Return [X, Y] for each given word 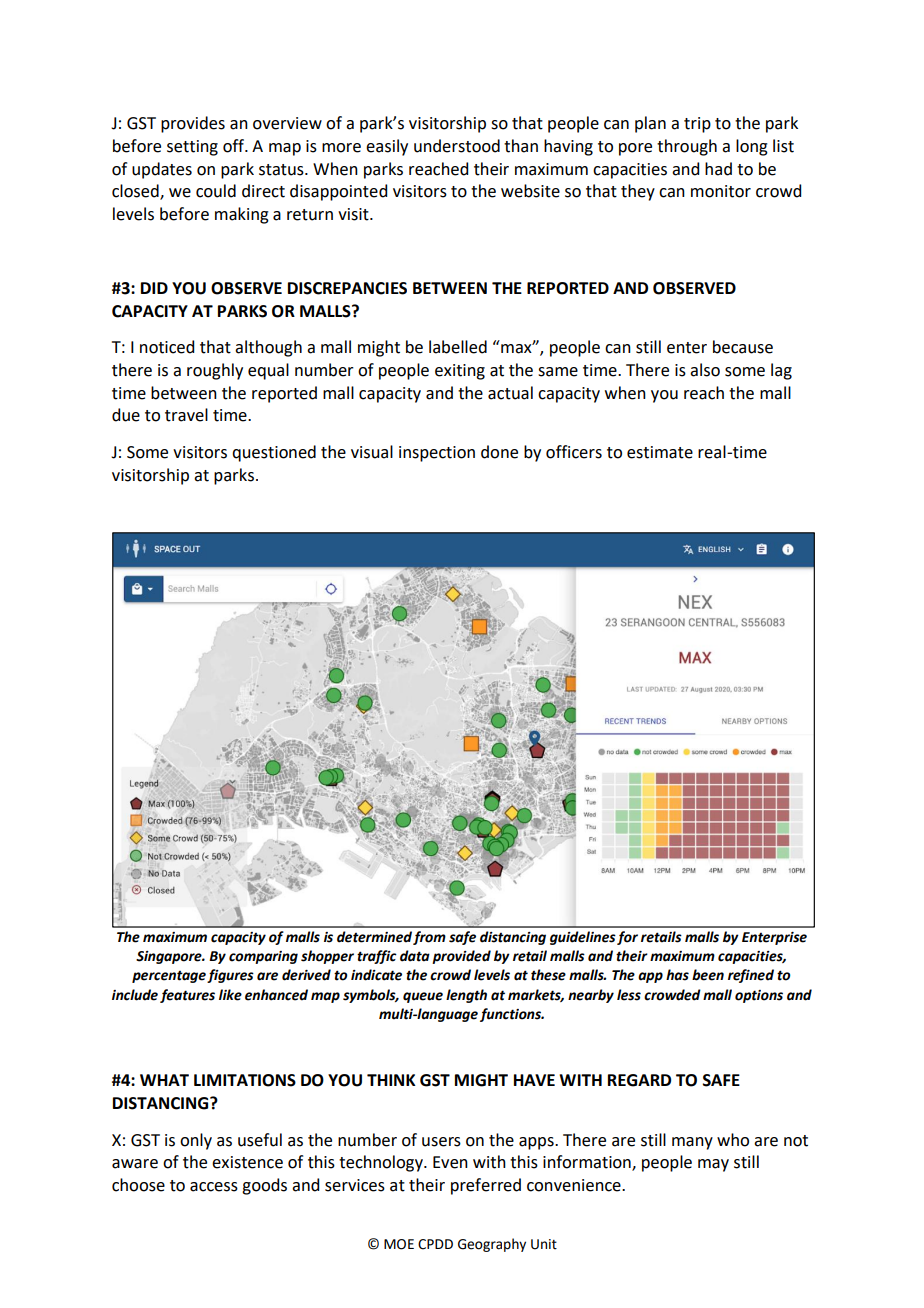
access [214, 1187]
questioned [274, 453]
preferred [486, 1186]
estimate [660, 452]
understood [457, 146]
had [718, 169]
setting [192, 148]
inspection [437, 454]
